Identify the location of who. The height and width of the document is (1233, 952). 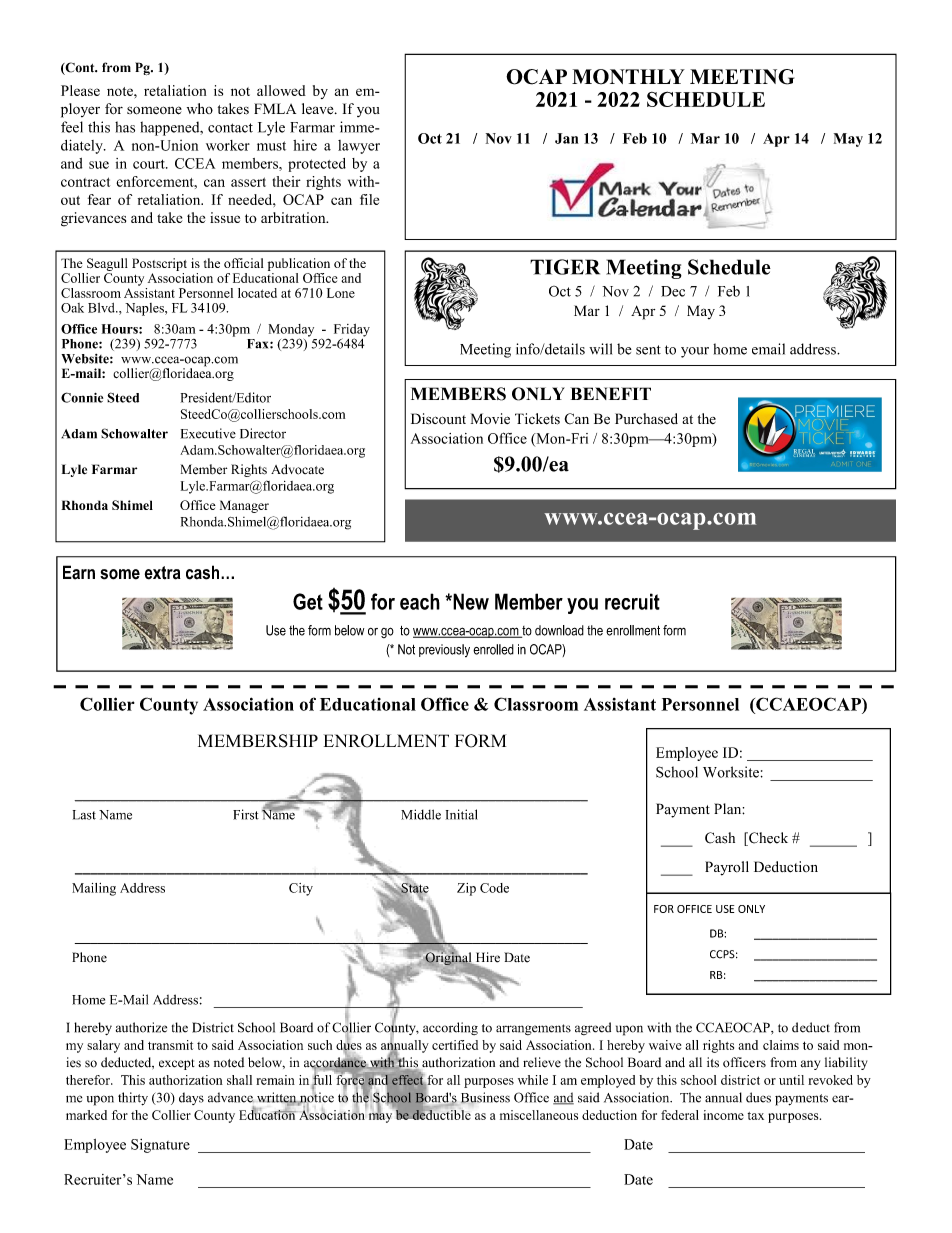
(200, 108).
